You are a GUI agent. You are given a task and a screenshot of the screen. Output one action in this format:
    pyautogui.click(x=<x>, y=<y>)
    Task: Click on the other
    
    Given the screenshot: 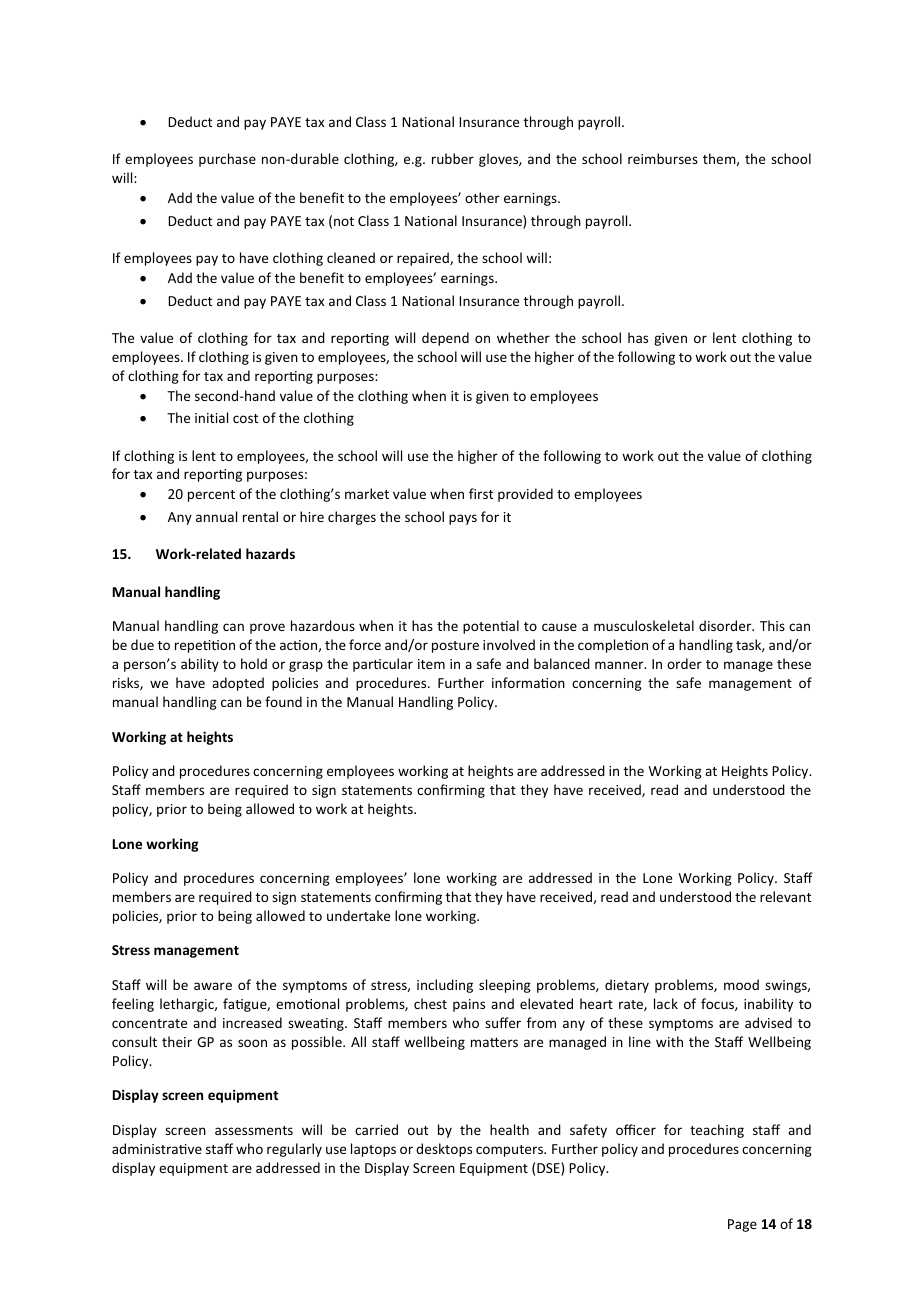 What is the action you would take?
    pyautogui.click(x=482, y=197)
